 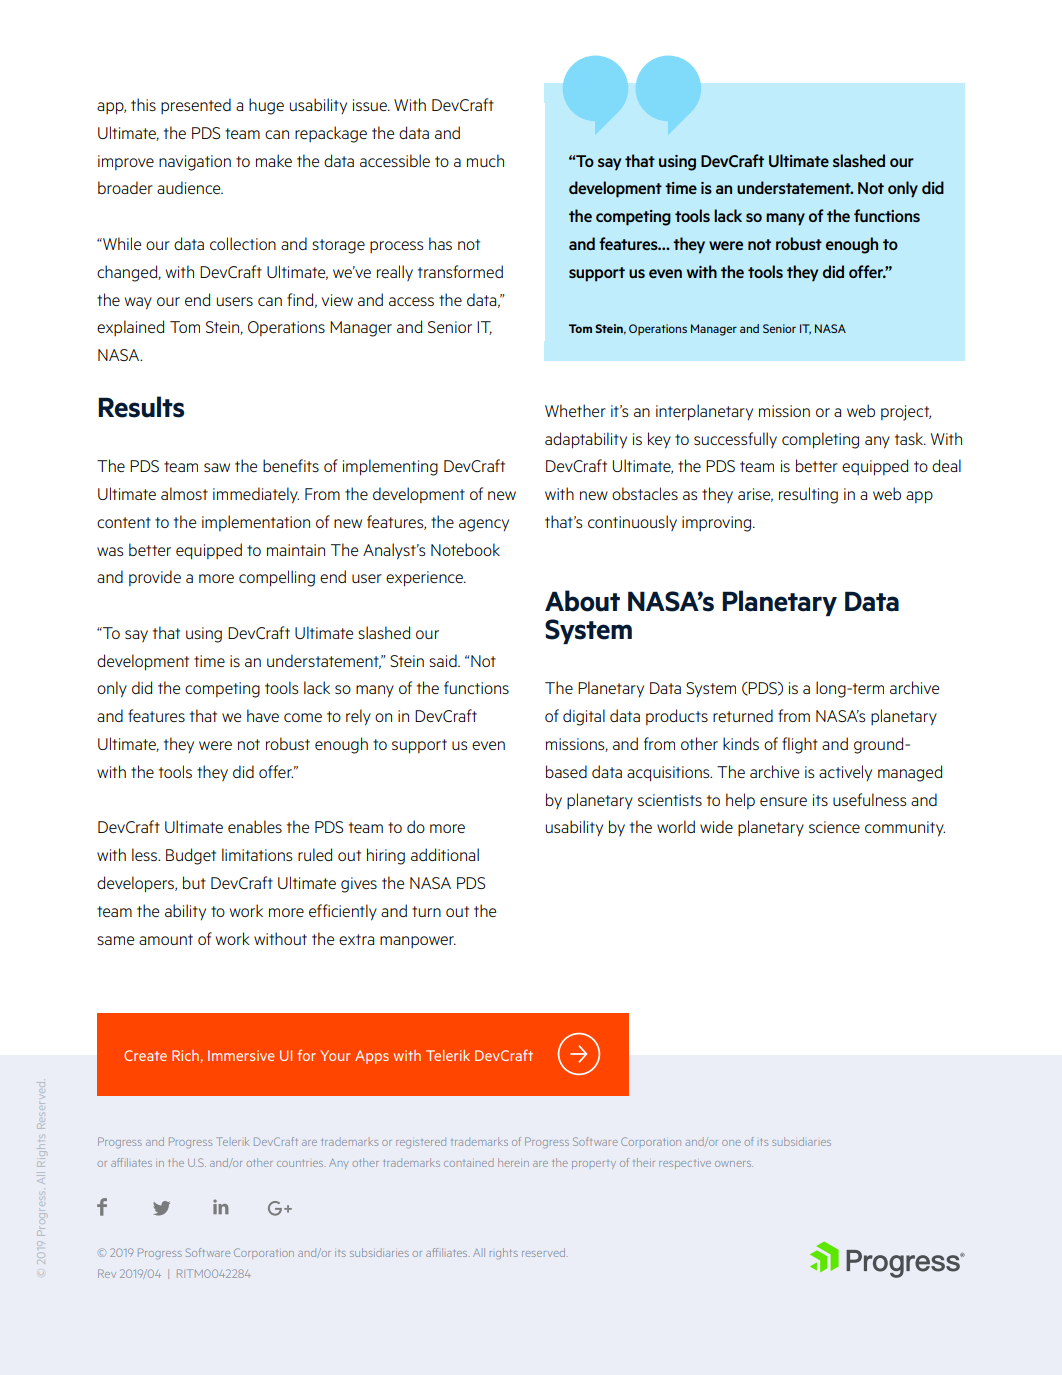 What do you see at coordinates (834, 827) in the screenshot?
I see `science` at bounding box center [834, 827].
